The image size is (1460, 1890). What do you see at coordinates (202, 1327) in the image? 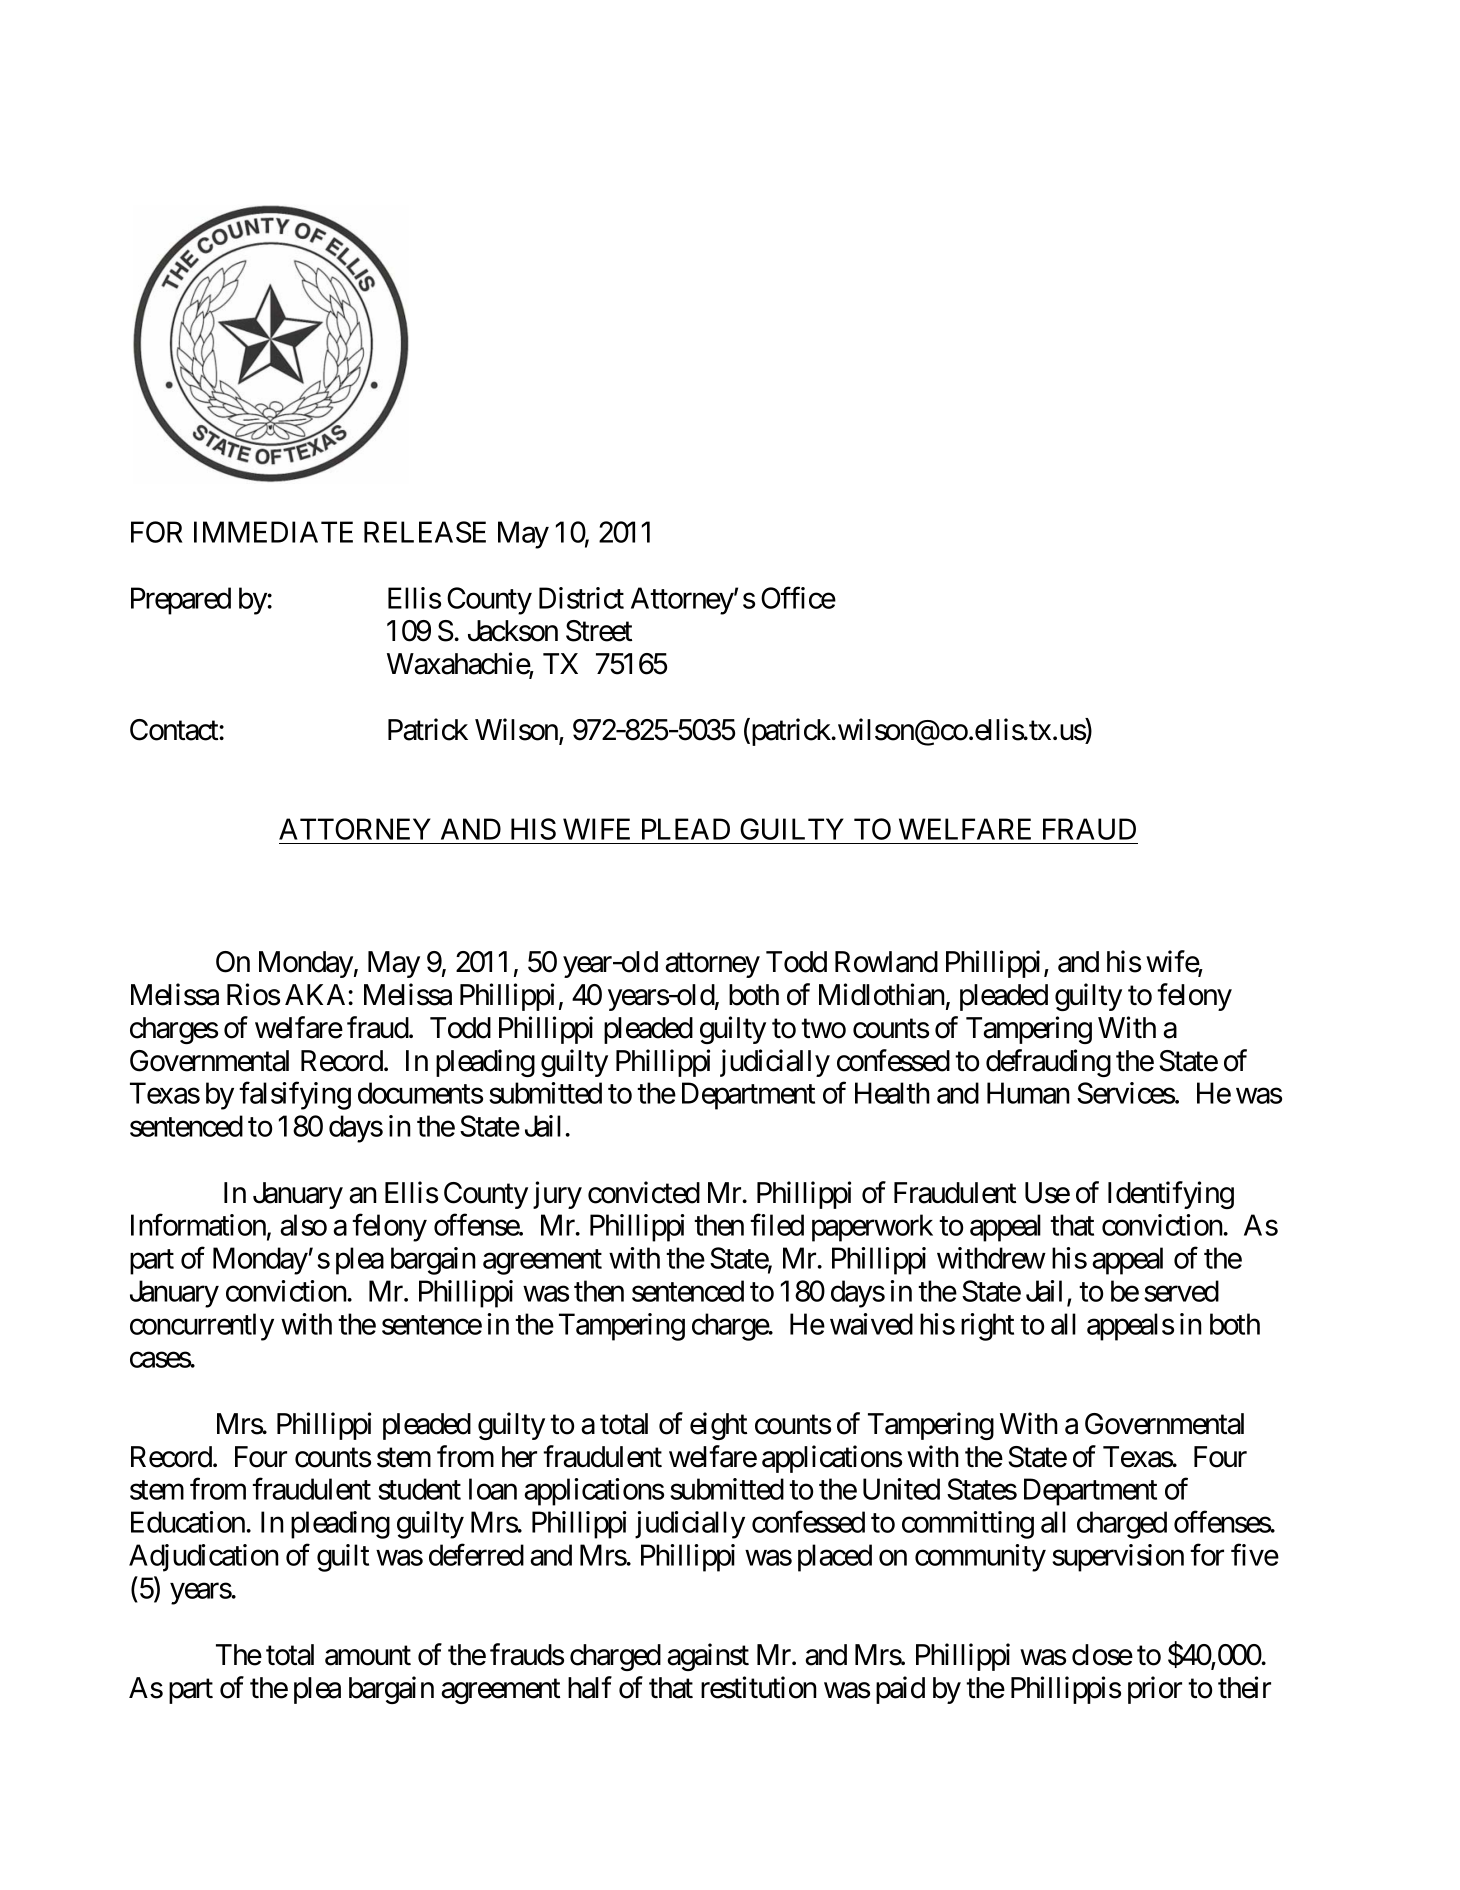
I see `concurrently` at bounding box center [202, 1327].
